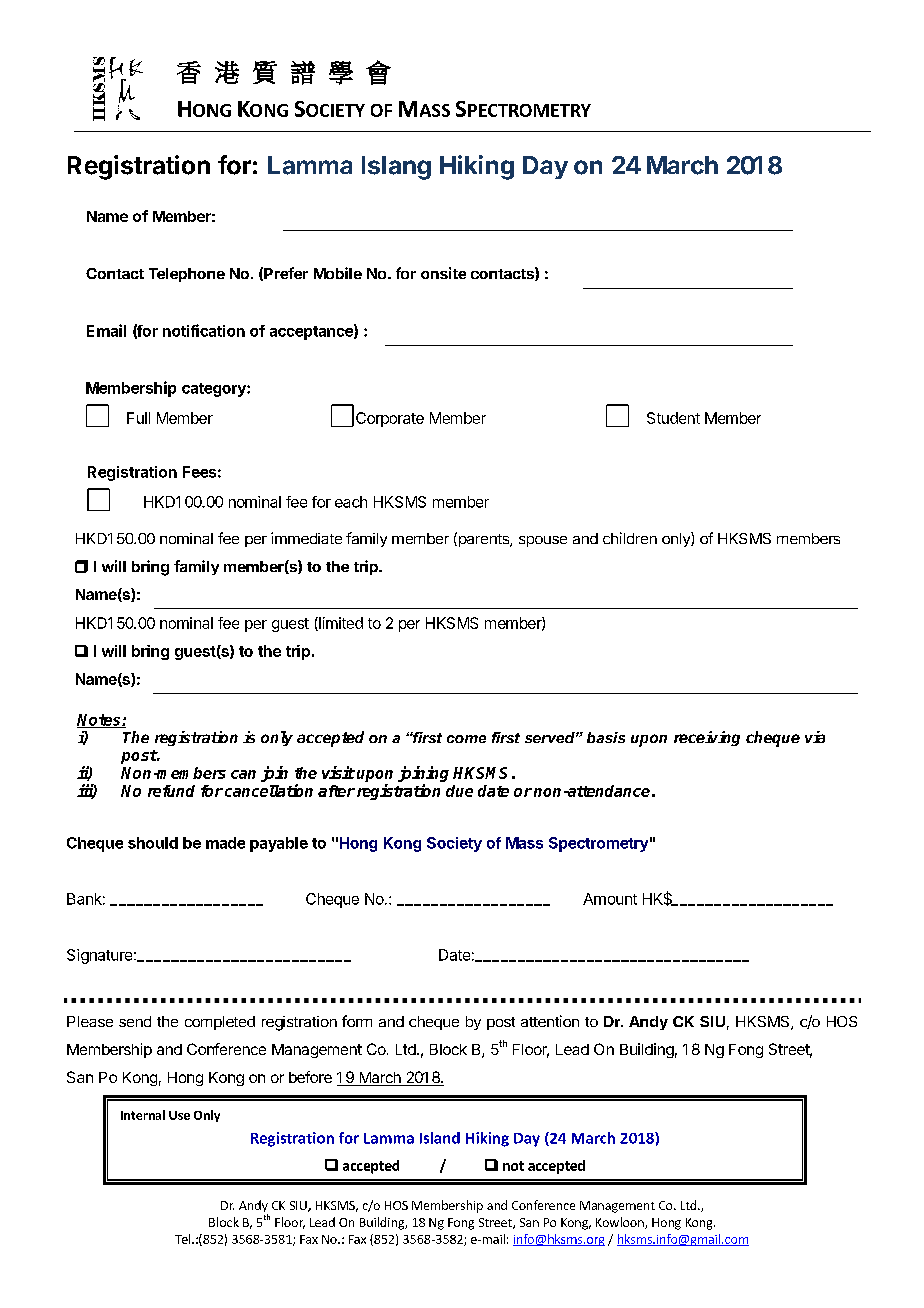 This screenshot has height=1308, width=924. Describe the element at coordinates (153, 843) in the screenshot. I see `should` at that location.
